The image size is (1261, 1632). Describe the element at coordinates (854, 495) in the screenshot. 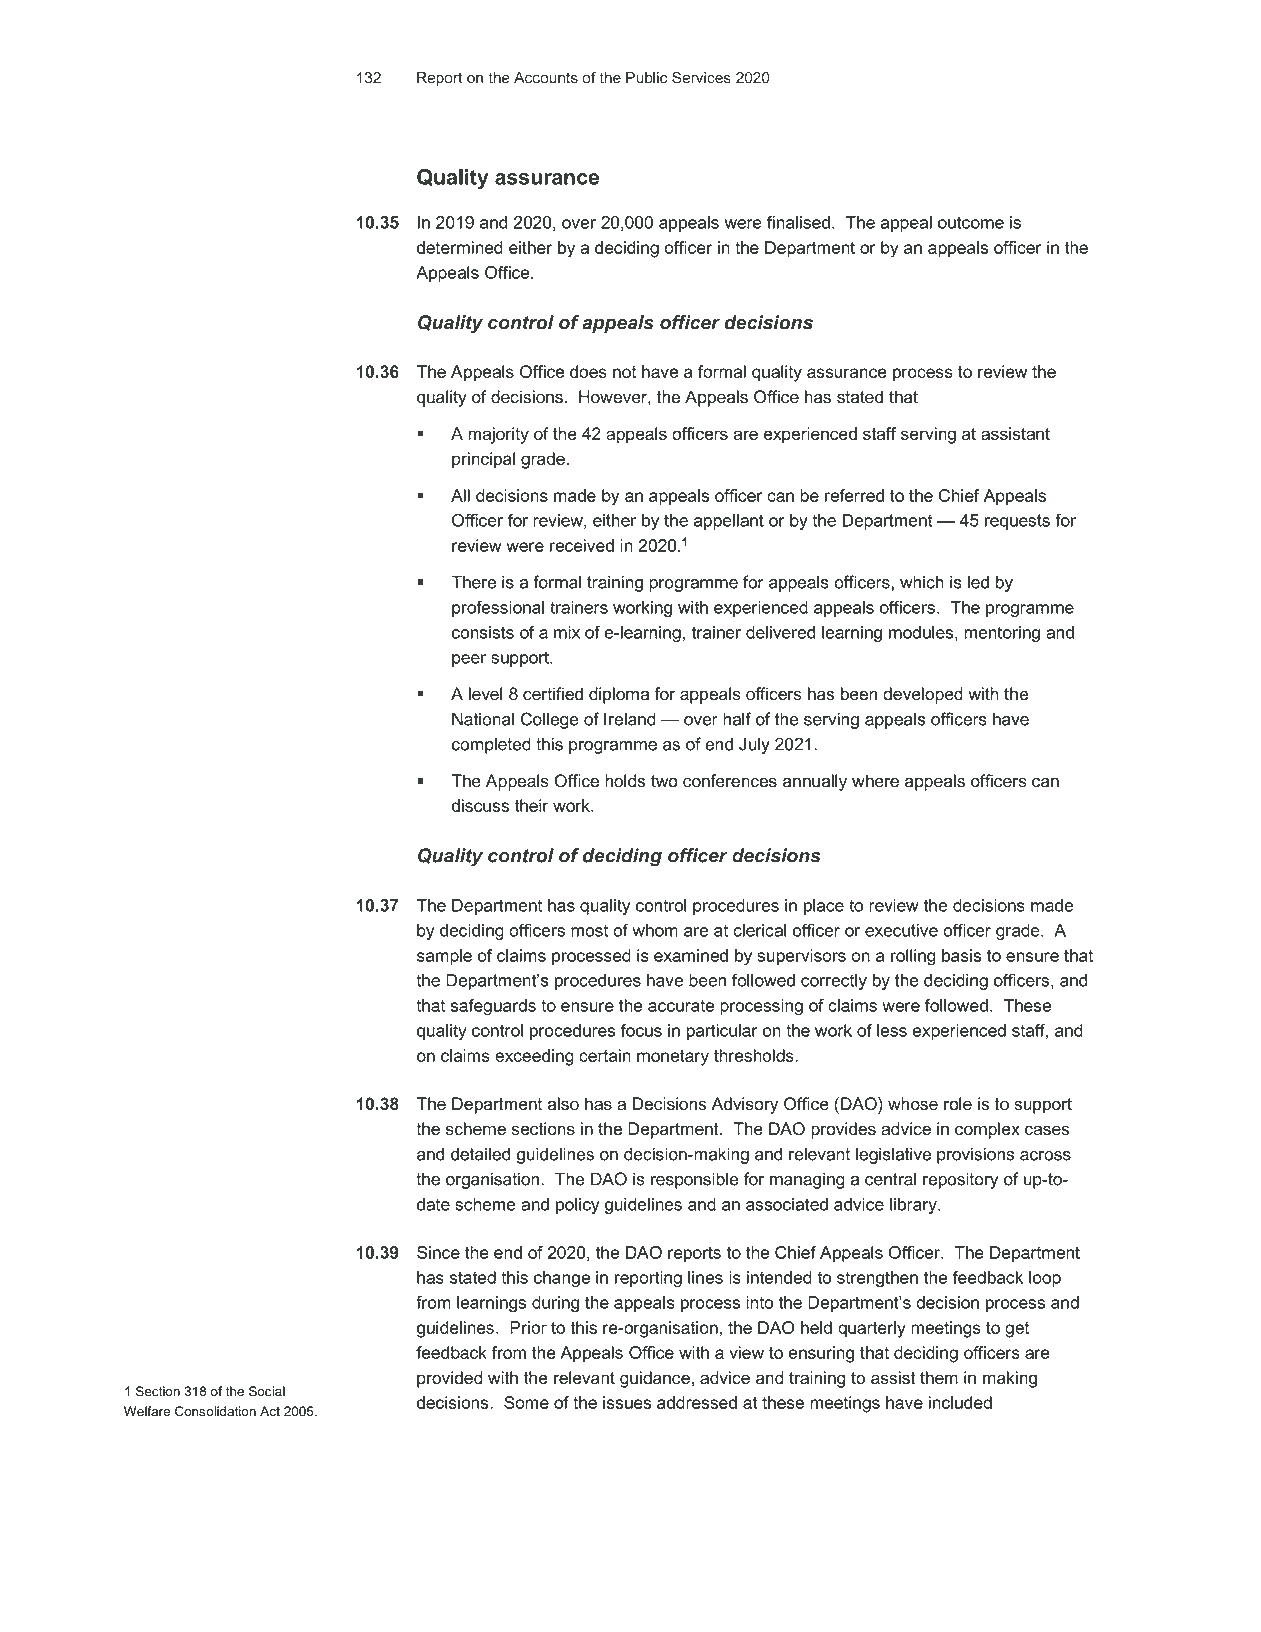

I see `referred` at that location.
